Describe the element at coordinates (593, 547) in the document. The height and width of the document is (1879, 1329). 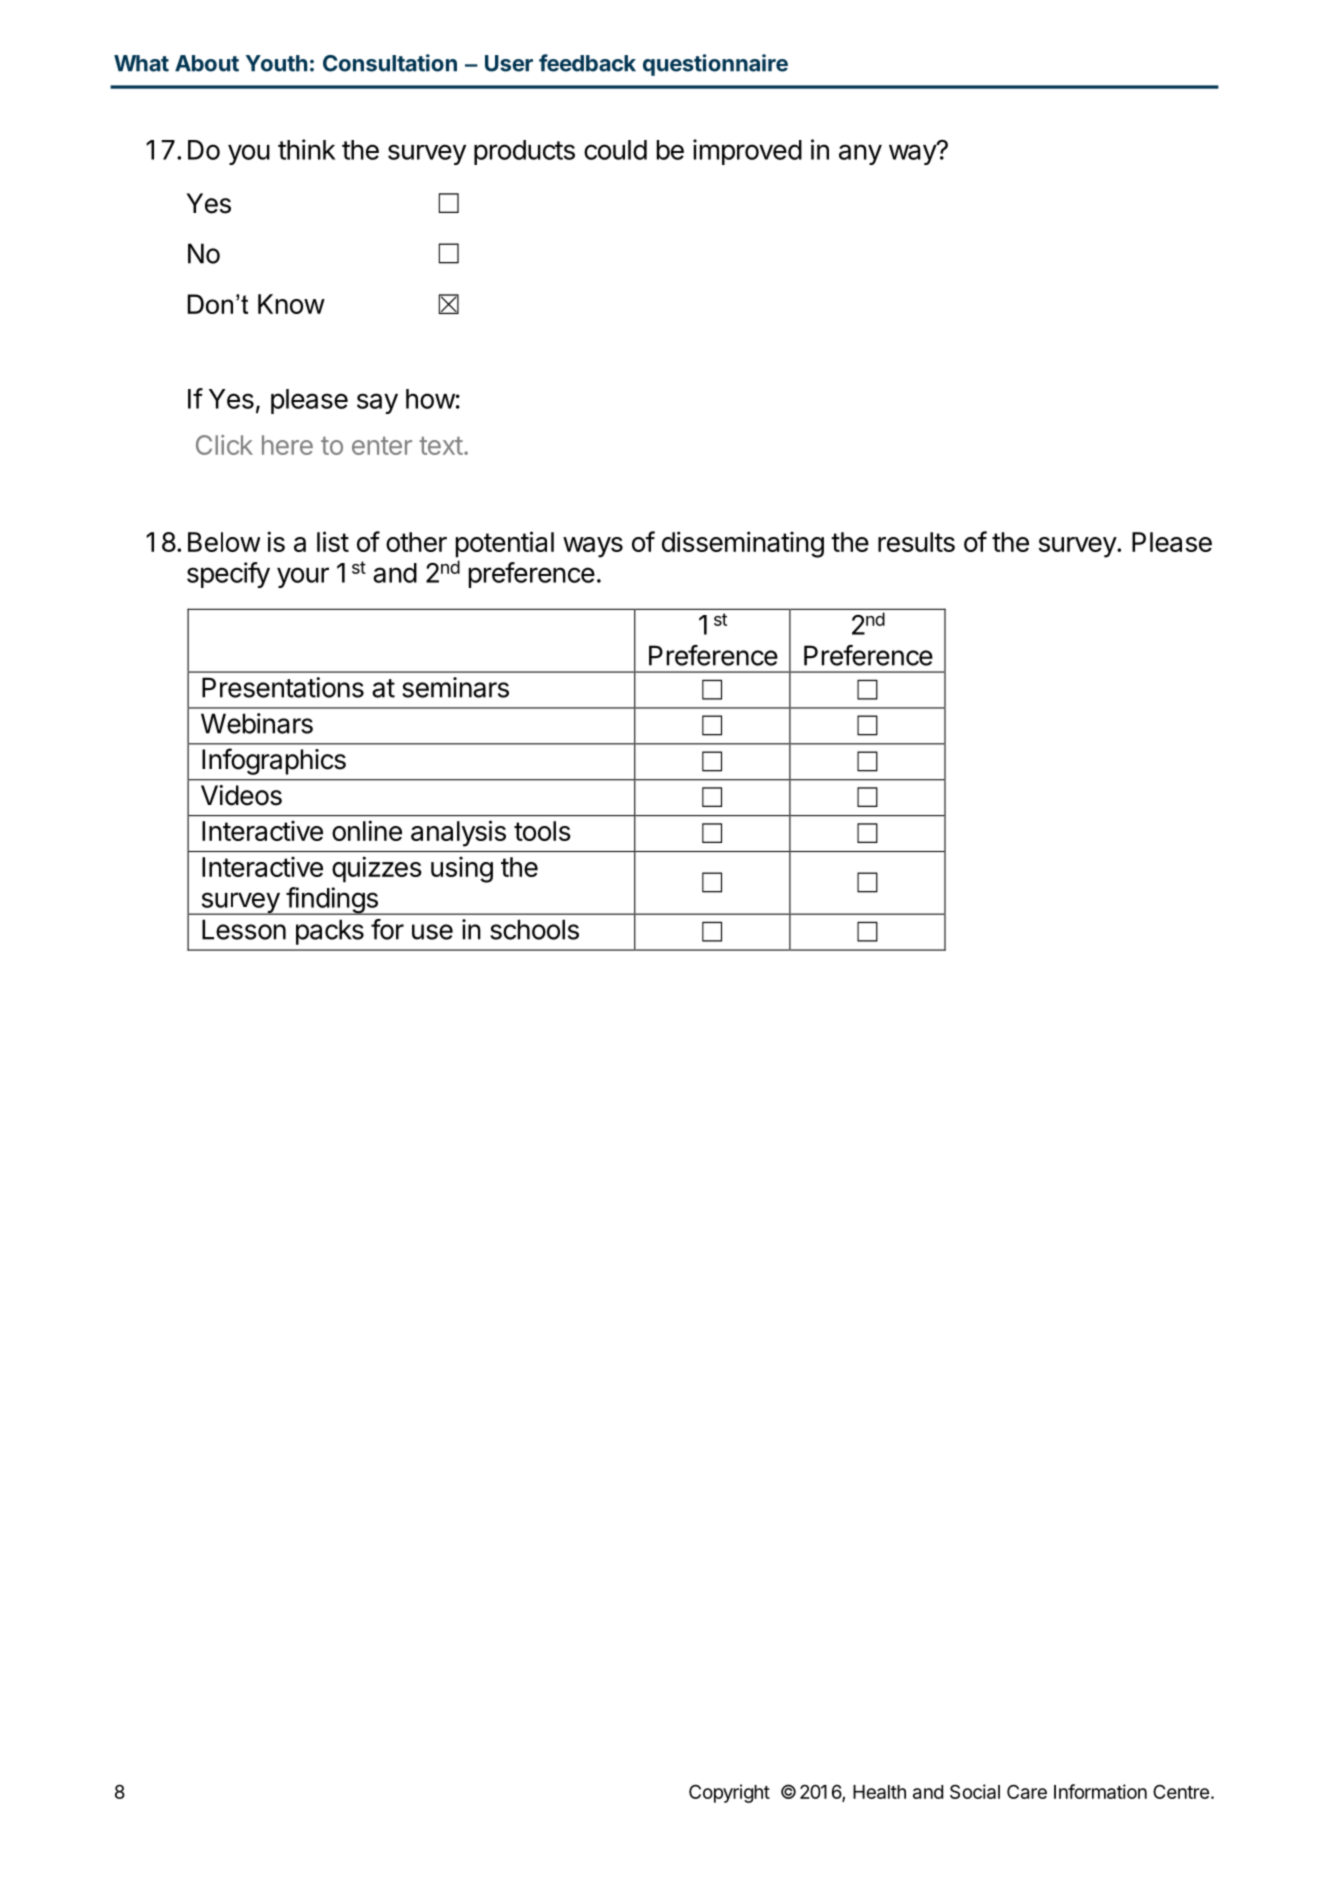
I see `ways` at that location.
